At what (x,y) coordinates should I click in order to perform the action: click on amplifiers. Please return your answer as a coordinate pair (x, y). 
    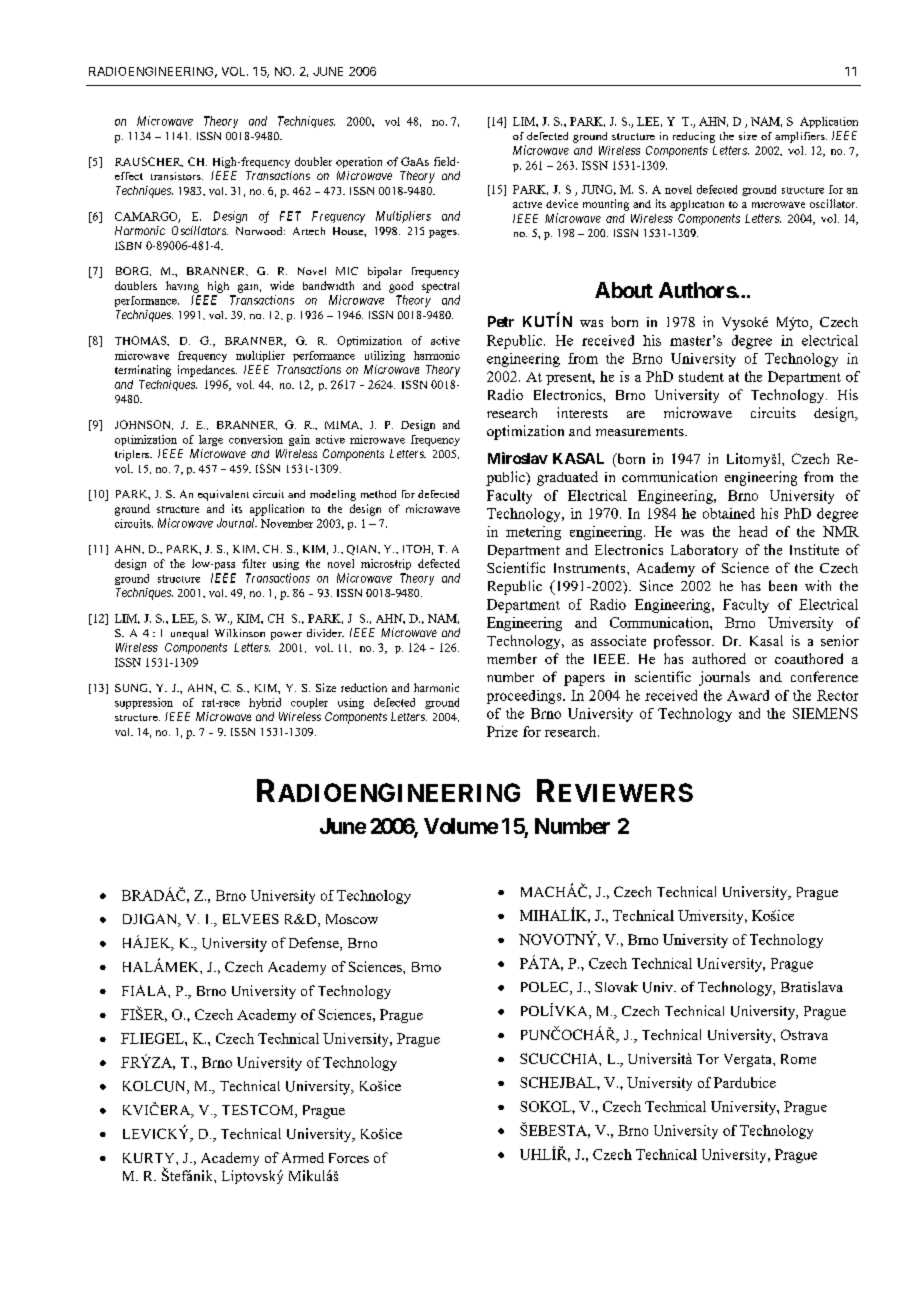
    Looking at the image, I should click on (801, 137).
